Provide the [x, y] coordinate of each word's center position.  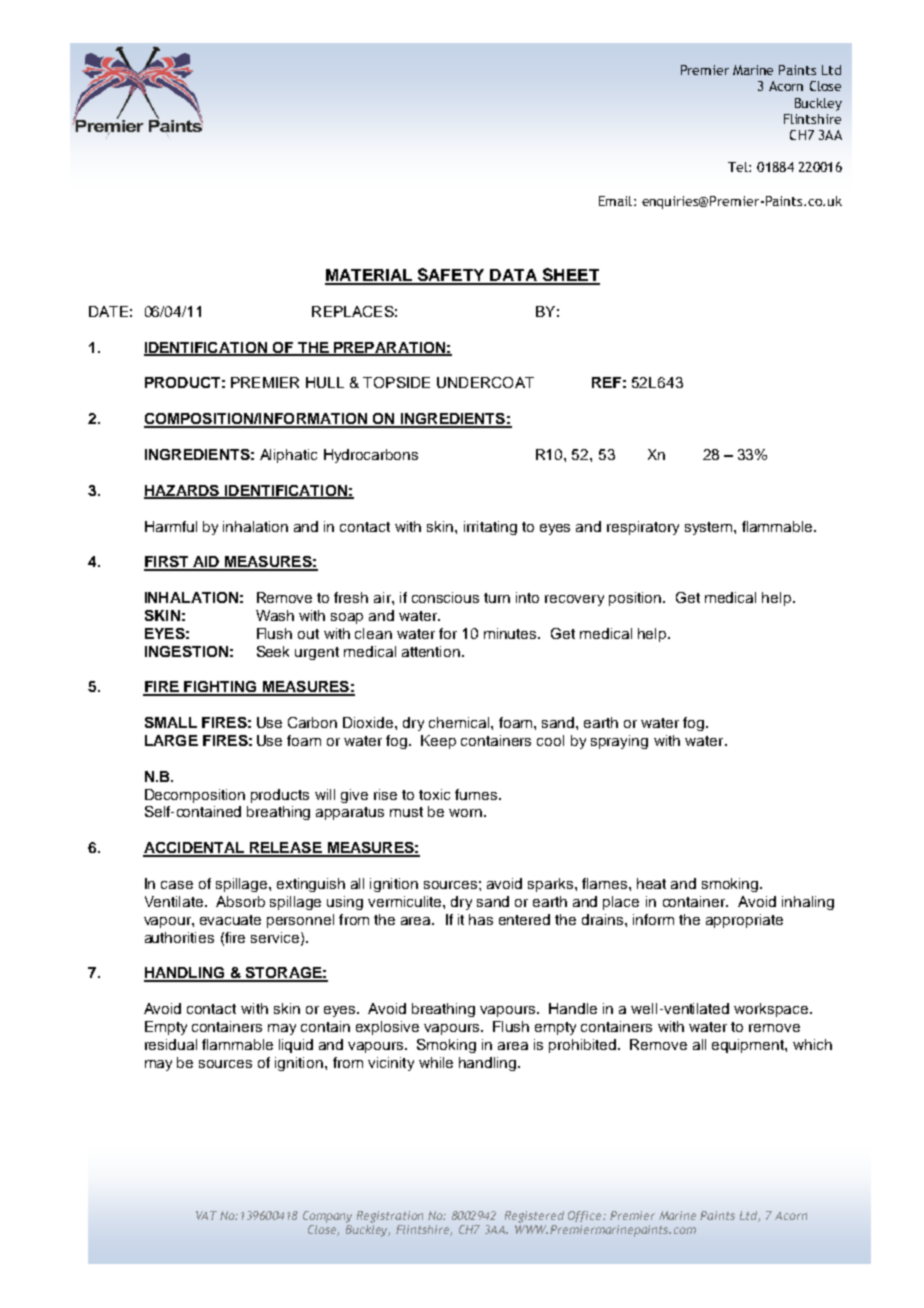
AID [206, 563]
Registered [534, 1217]
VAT [206, 1215]
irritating [490, 528]
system [710, 528]
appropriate [744, 921]
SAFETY [451, 276]
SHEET [570, 276]
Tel [739, 167]
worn [465, 813]
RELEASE [286, 849]
